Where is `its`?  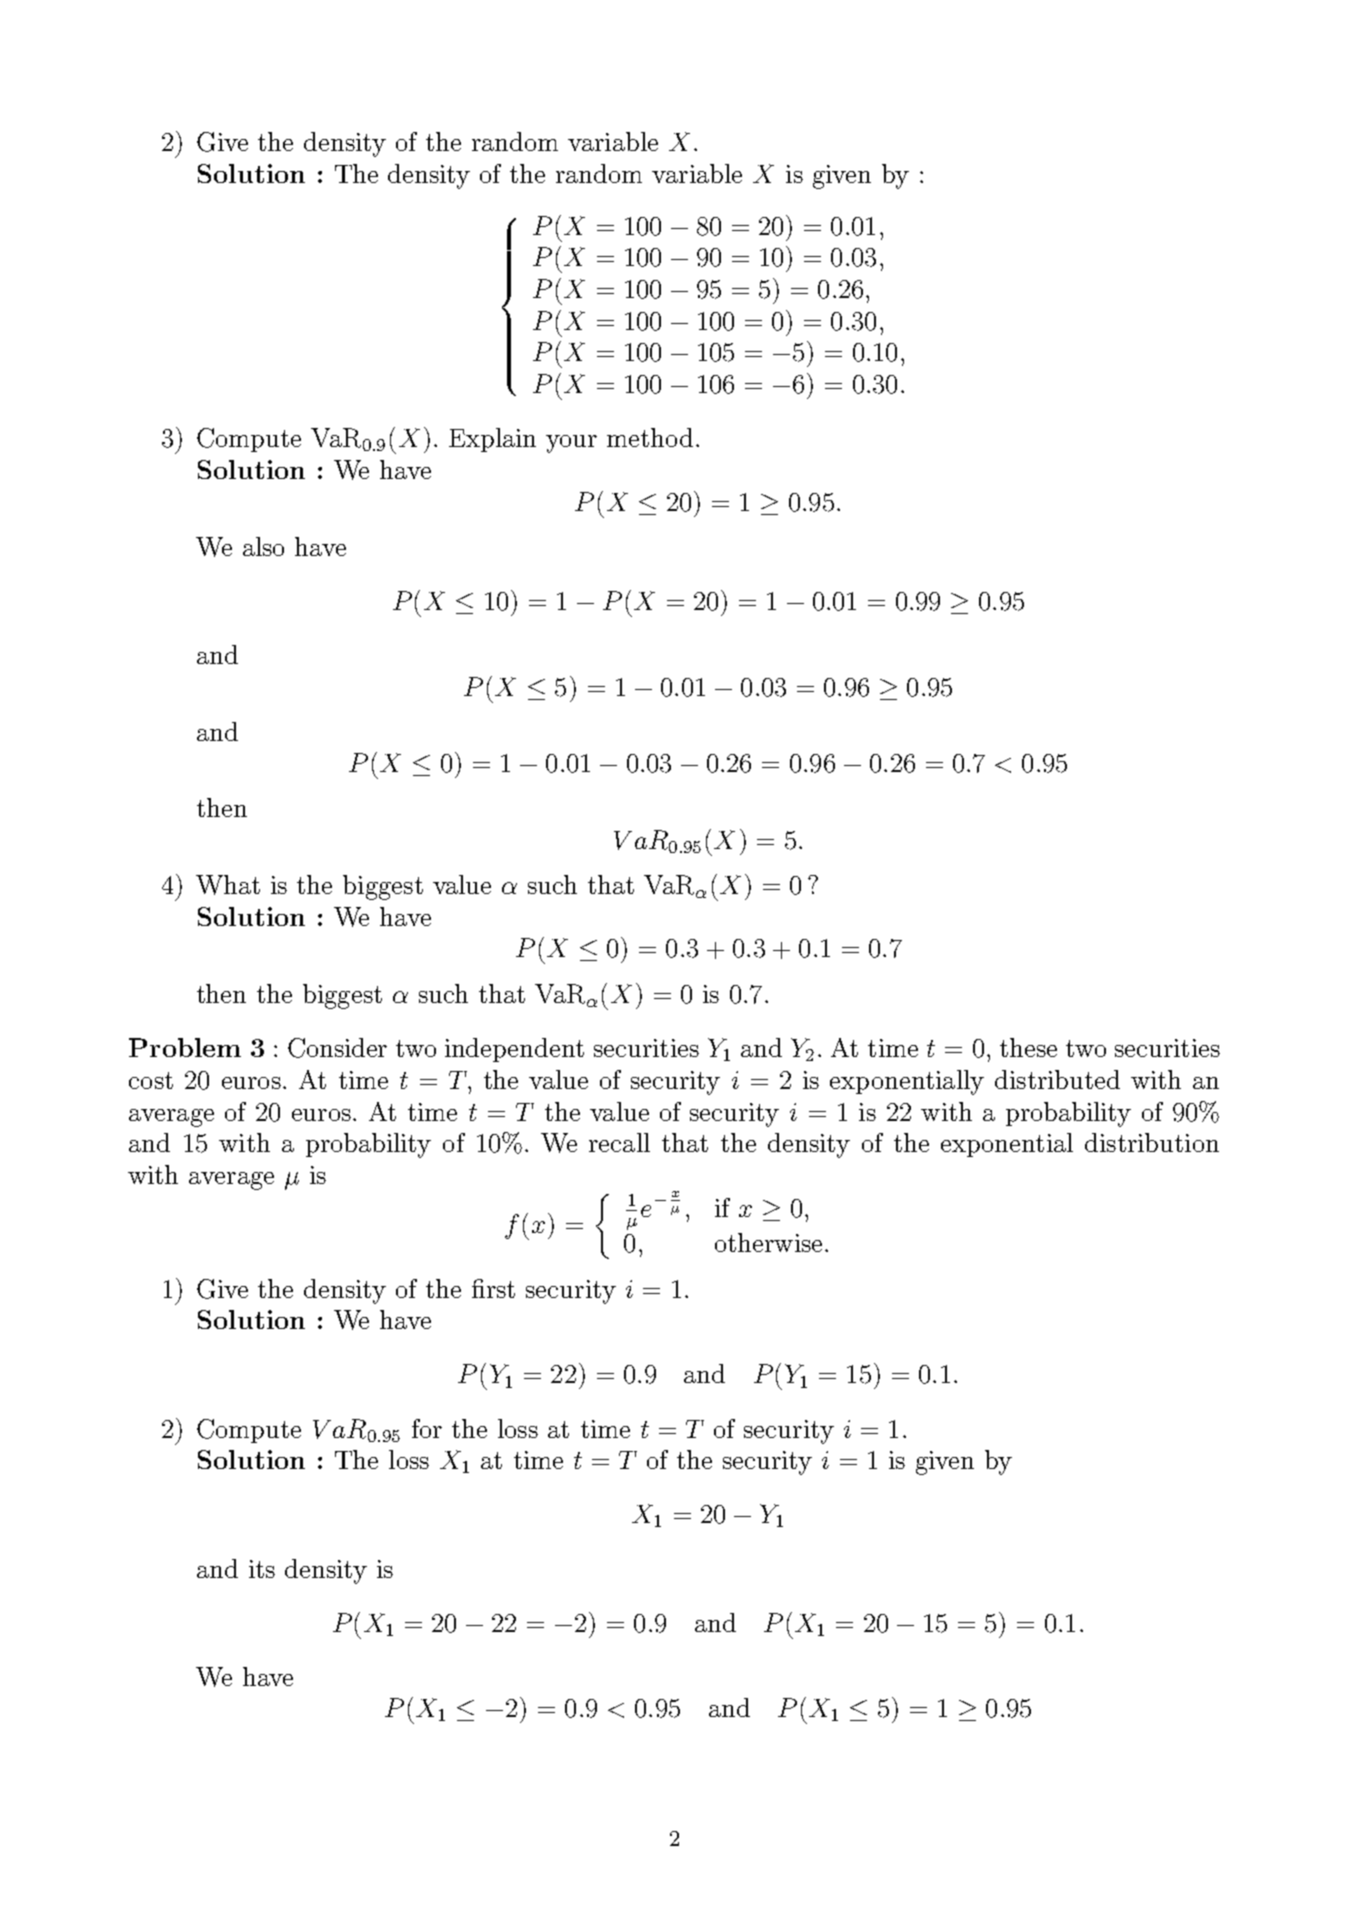
its is located at coordinates (262, 1569).
